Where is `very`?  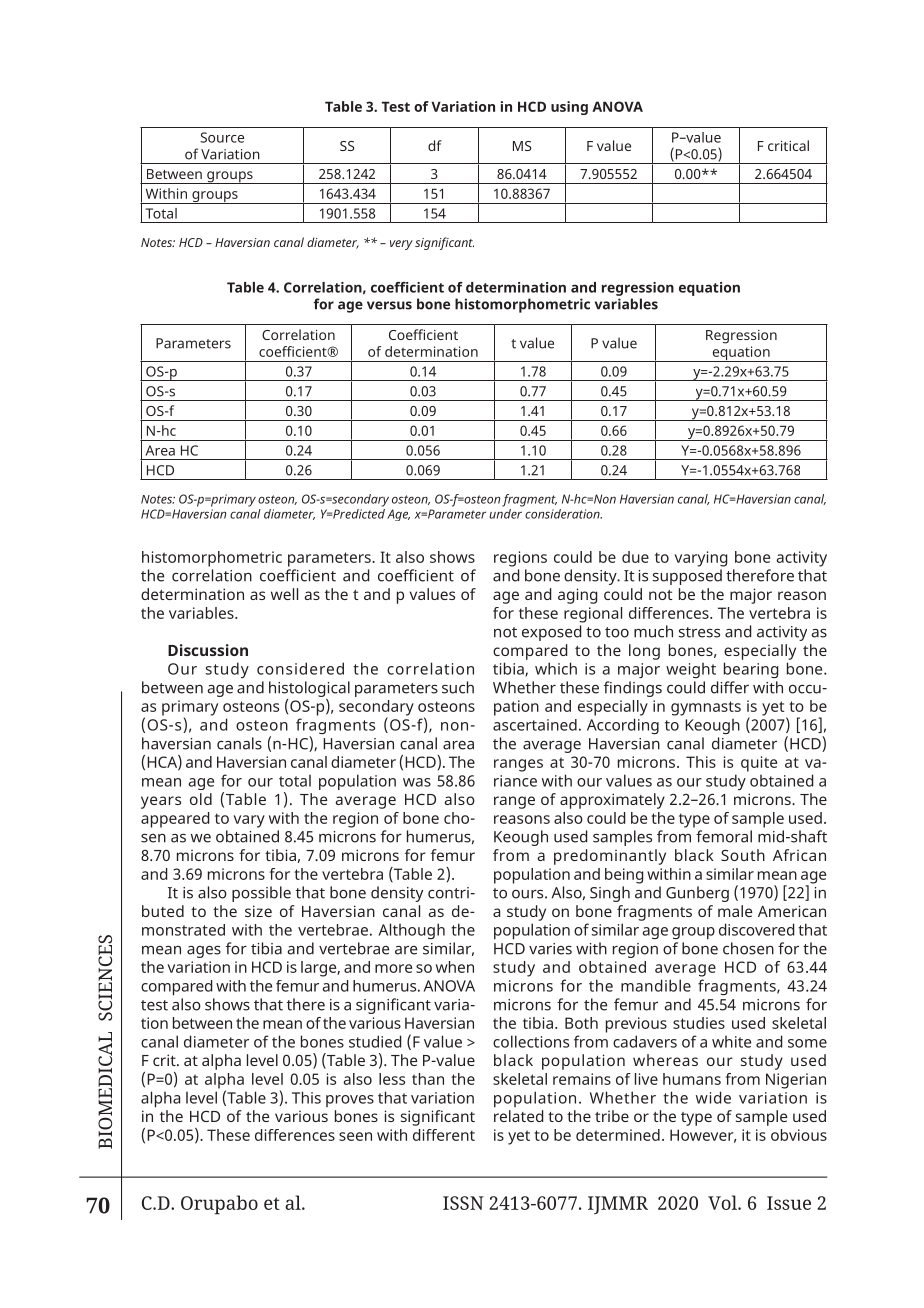
very is located at coordinates (401, 245).
